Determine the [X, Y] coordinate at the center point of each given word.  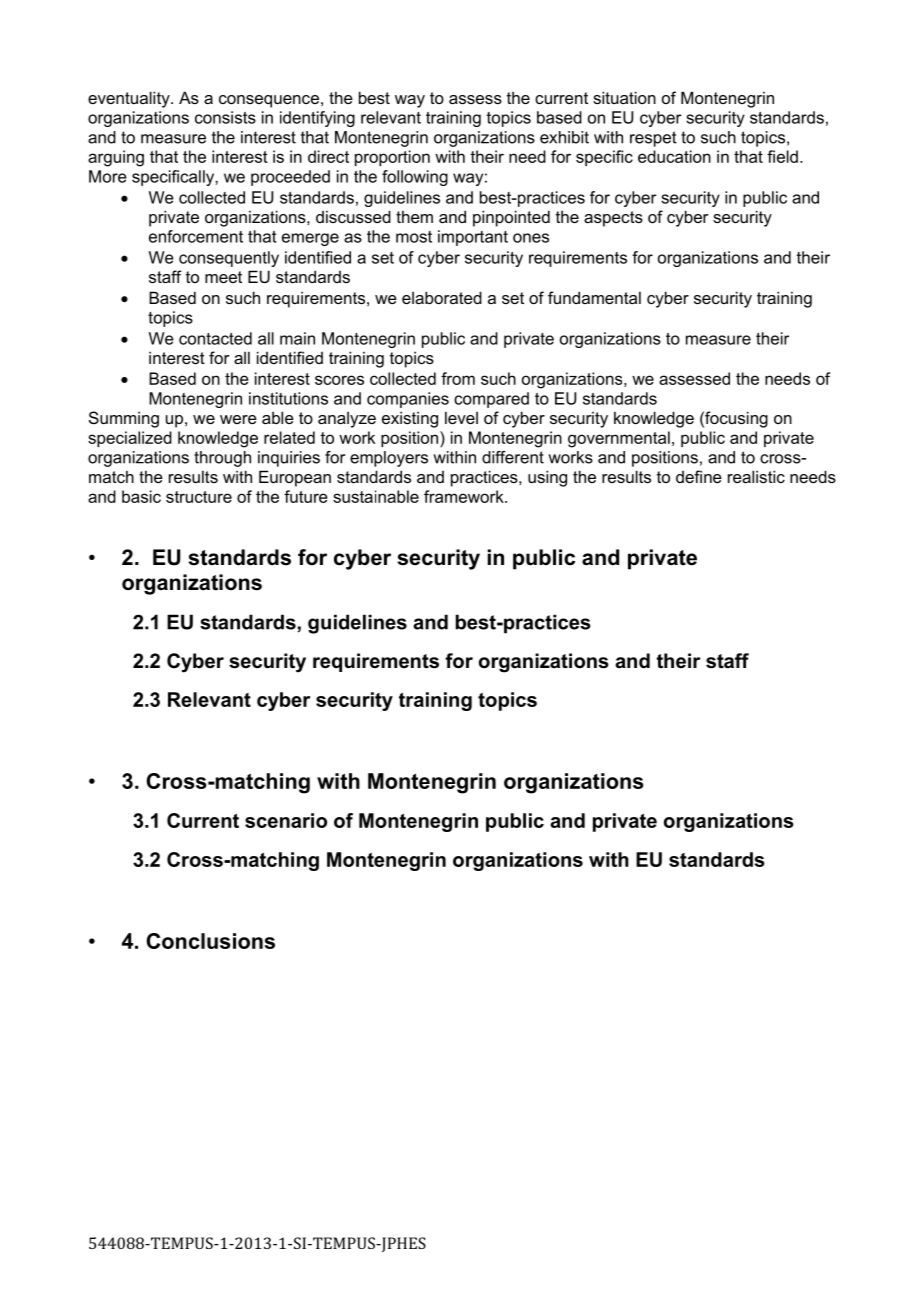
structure [199, 497]
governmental [619, 439]
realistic [756, 476]
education [674, 156]
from [458, 378]
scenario [286, 820]
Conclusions [210, 941]
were [238, 419]
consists [225, 117]
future [306, 496]
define [699, 476]
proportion [392, 158]
